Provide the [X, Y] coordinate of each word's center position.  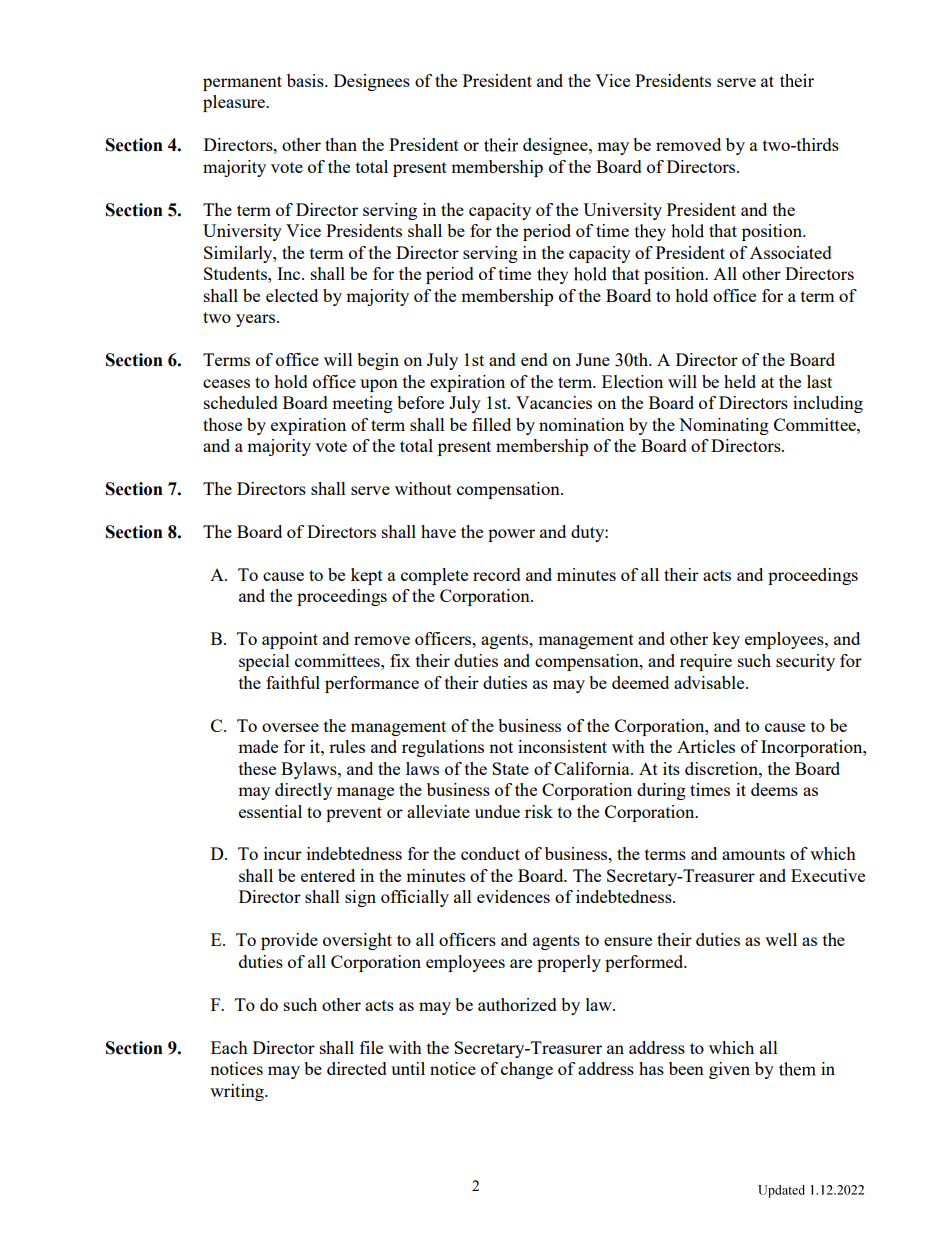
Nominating [724, 426]
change [527, 1070]
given [729, 1070]
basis [306, 80]
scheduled [241, 402]
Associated [791, 252]
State [510, 768]
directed [357, 1068]
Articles [706, 746]
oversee [290, 727]
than [341, 144]
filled [491, 424]
